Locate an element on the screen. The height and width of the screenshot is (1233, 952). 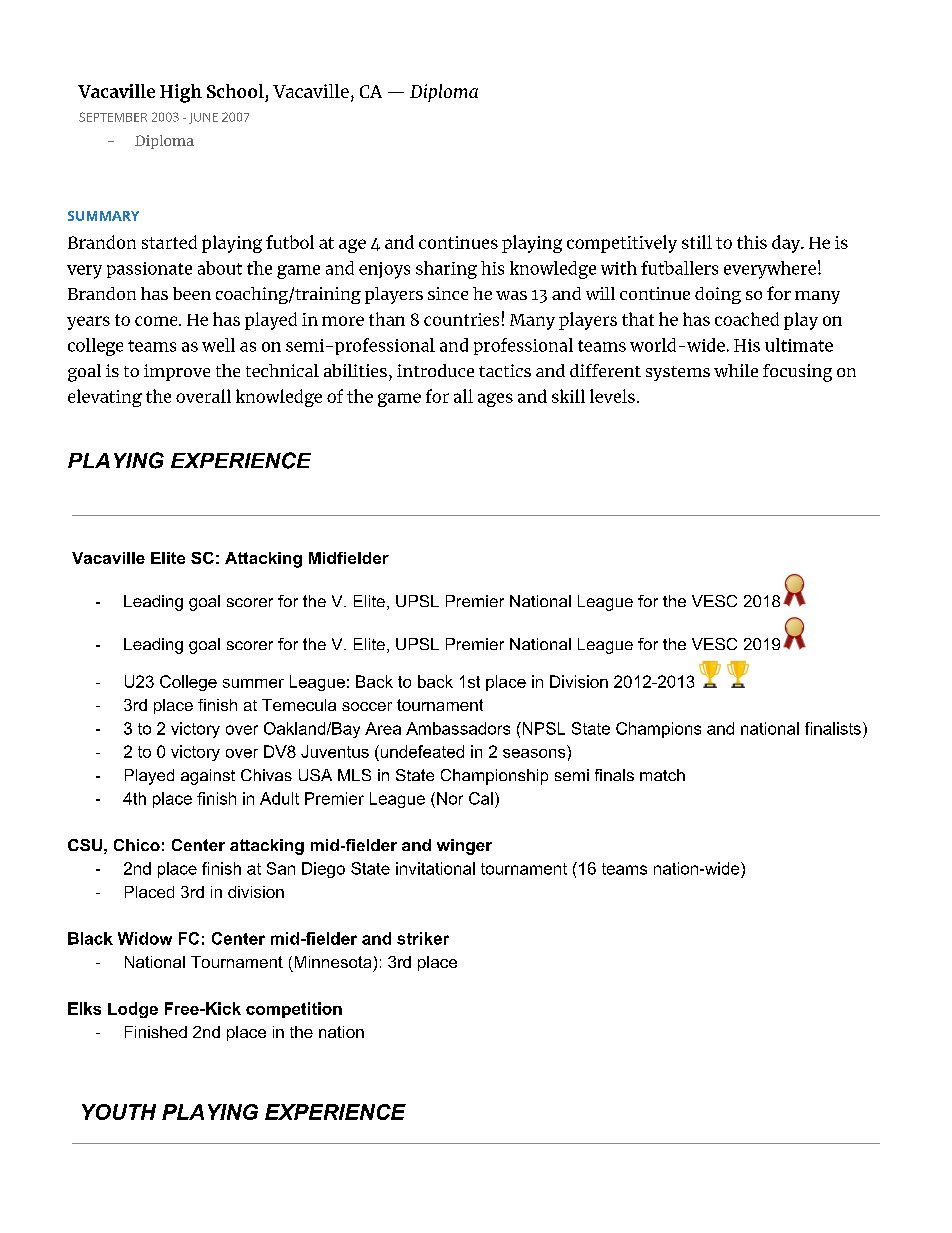
striker is located at coordinates (423, 938).
